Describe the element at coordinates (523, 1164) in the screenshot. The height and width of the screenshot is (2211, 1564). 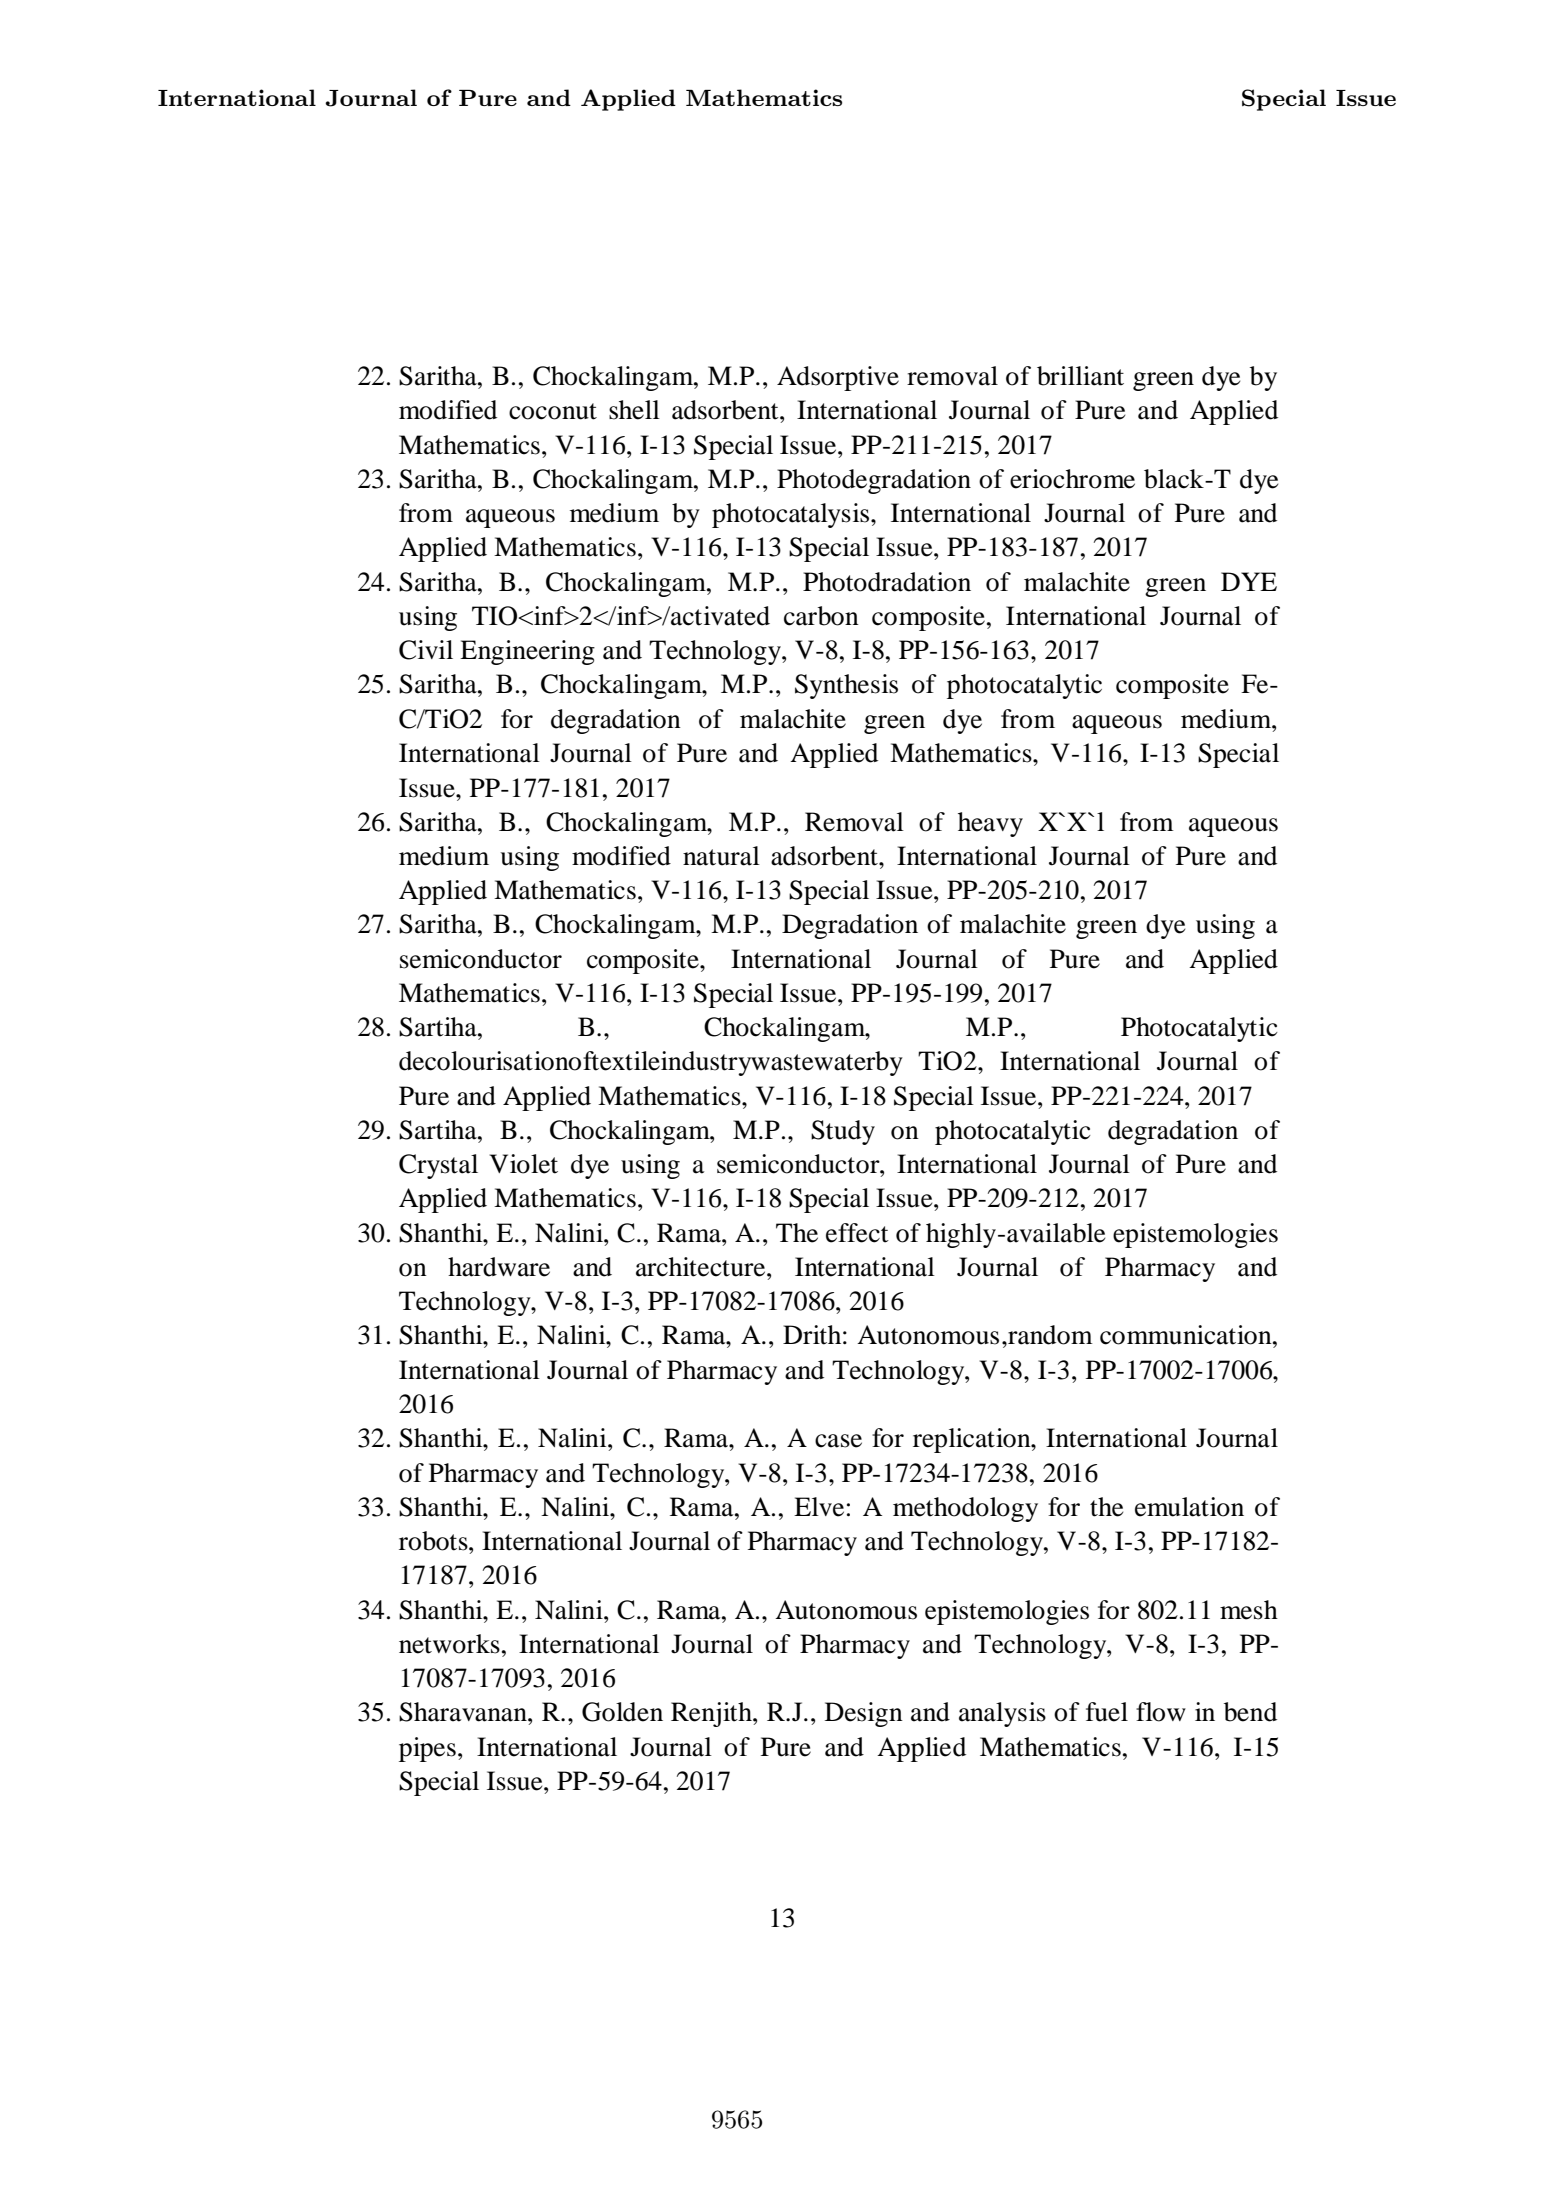
I see `Violet` at that location.
